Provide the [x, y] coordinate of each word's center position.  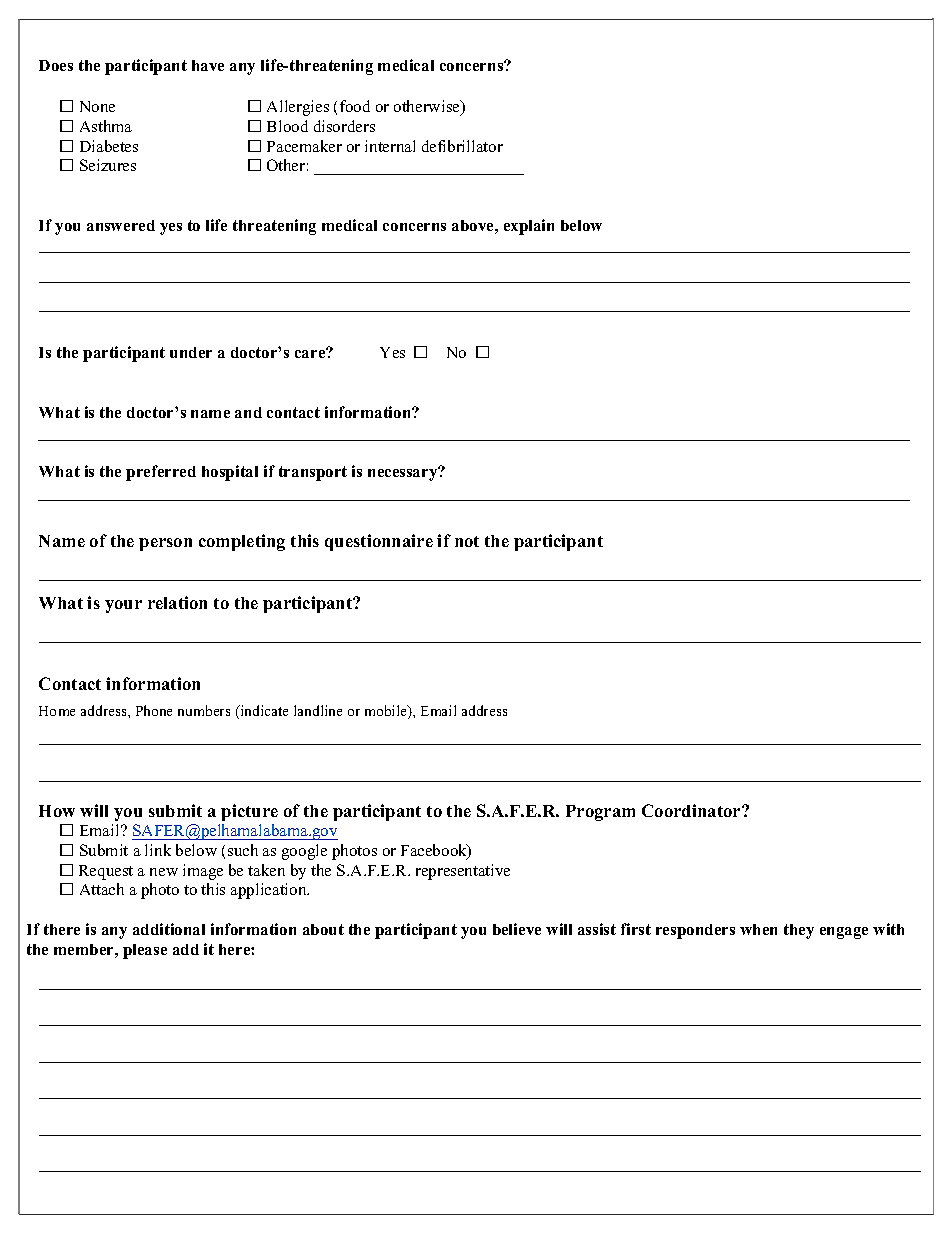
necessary [404, 474]
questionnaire [379, 542]
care [311, 353]
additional [169, 929]
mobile [387, 712]
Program [600, 813]
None [97, 106]
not [467, 541]
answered [121, 225]
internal [390, 146]
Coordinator [692, 810]
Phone [154, 710]
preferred [161, 473]
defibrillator [462, 146]
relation [177, 602]
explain [529, 227]
